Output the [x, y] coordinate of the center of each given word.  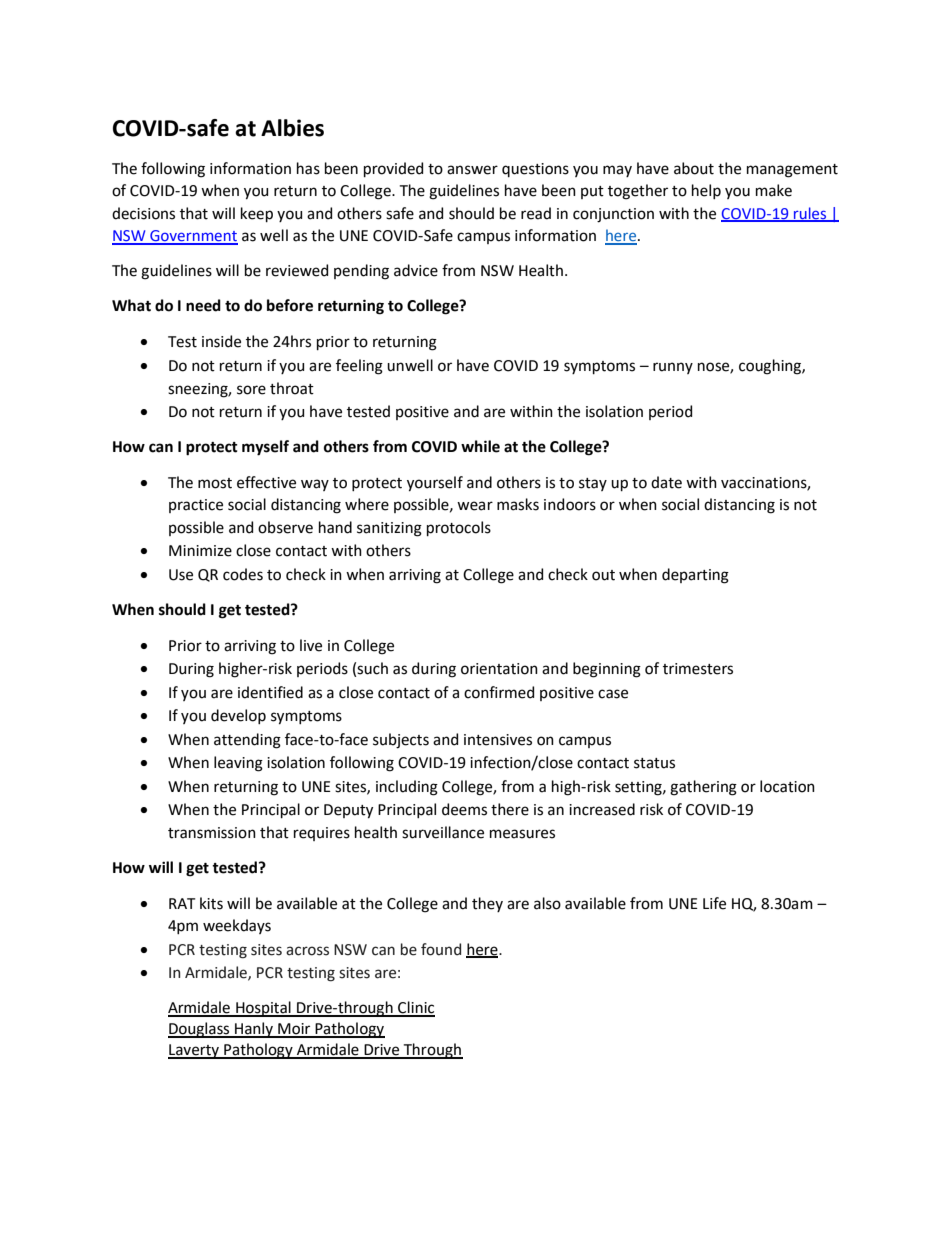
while [480, 446]
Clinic [415, 1008]
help [706, 191]
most [215, 483]
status [654, 763]
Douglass [200, 1030]
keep [257, 214]
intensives [498, 740]
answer [472, 170]
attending [247, 741]
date [666, 482]
